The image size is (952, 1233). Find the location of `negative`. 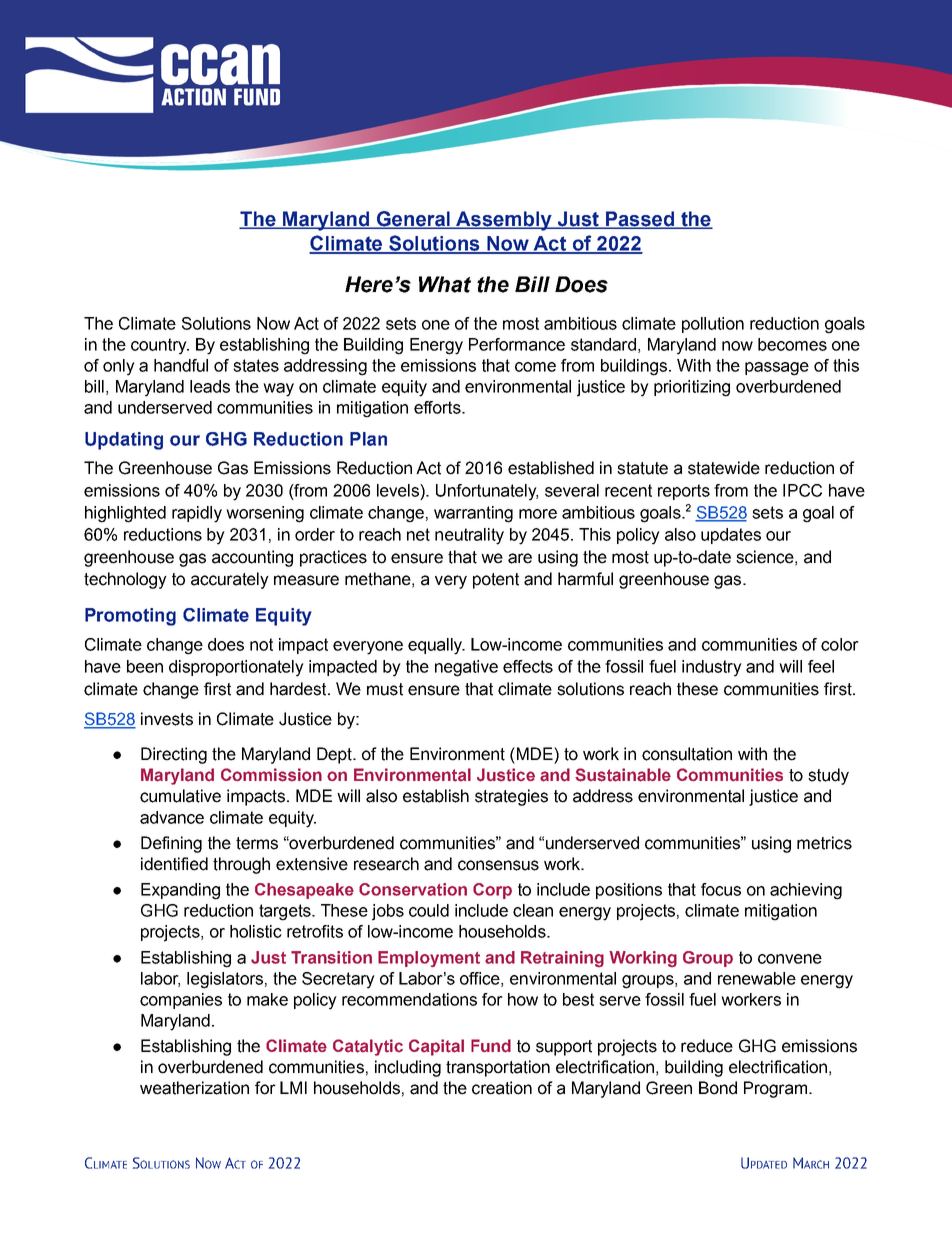

negative is located at coordinates (466, 668).
